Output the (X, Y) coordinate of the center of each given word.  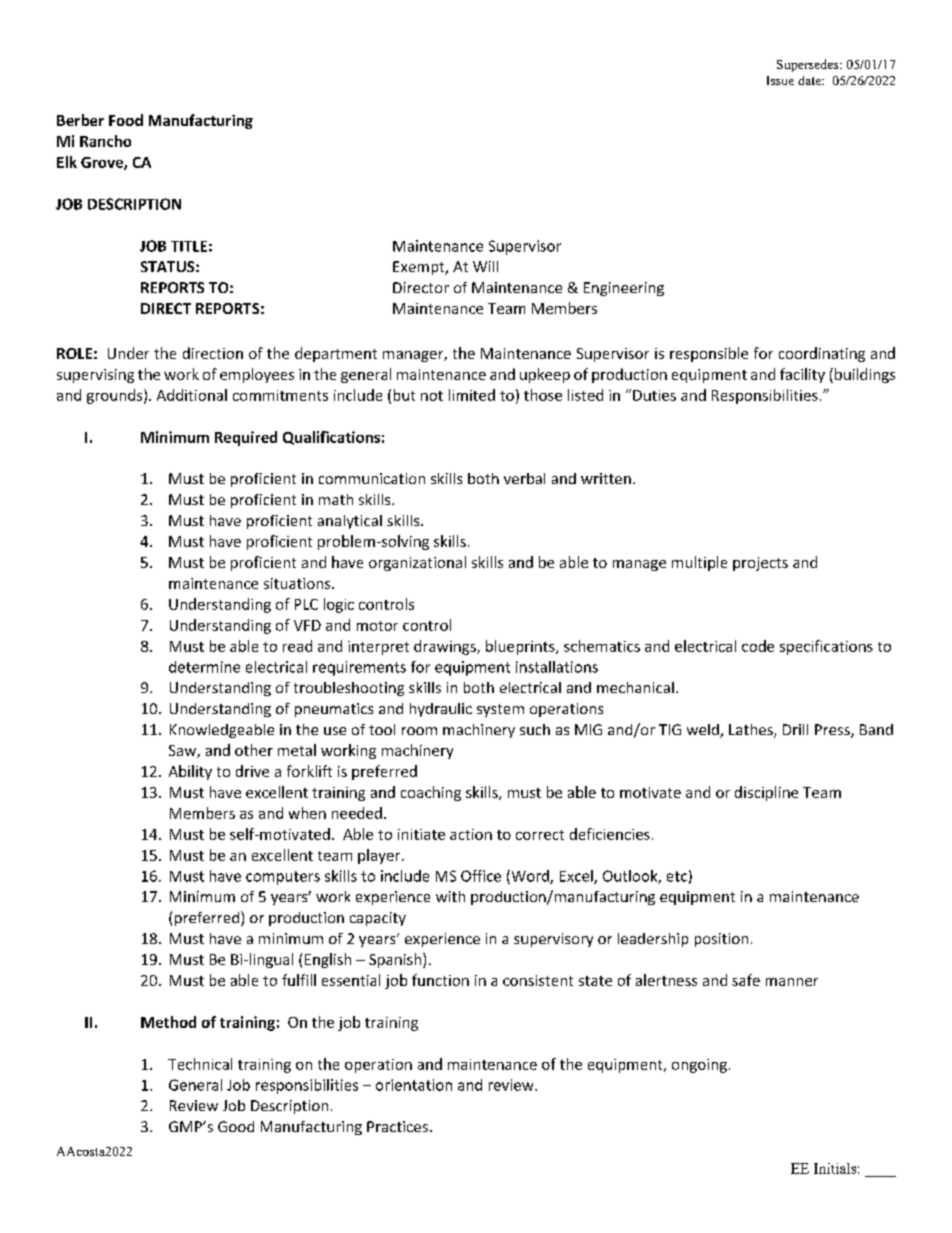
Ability (190, 772)
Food (126, 120)
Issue (780, 80)
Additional (192, 395)
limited (472, 395)
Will (485, 266)
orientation (414, 1085)
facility (802, 375)
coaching (431, 793)
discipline (766, 793)
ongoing (699, 1066)
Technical (200, 1064)
